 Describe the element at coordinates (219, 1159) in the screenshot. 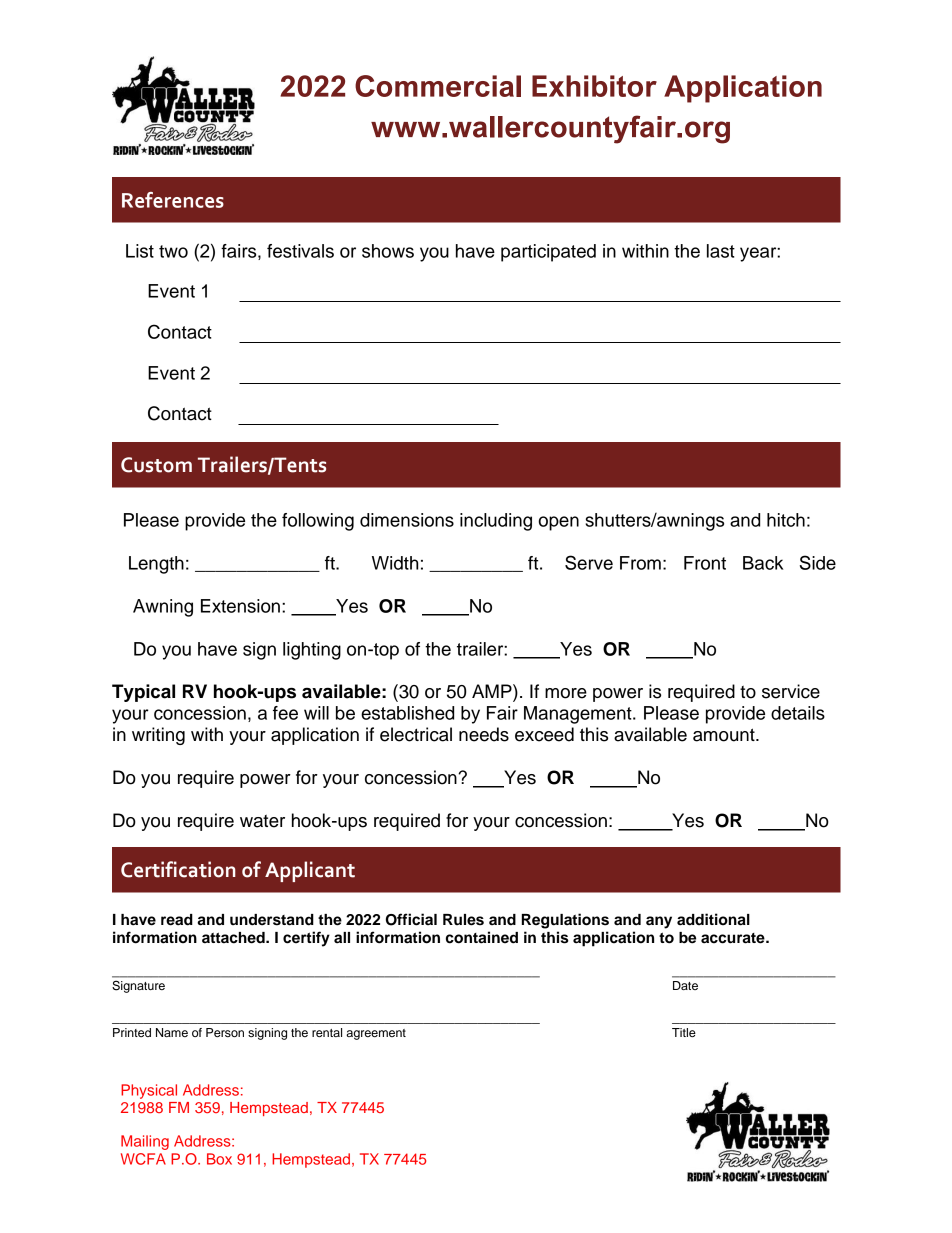

I see `Box` at that location.
